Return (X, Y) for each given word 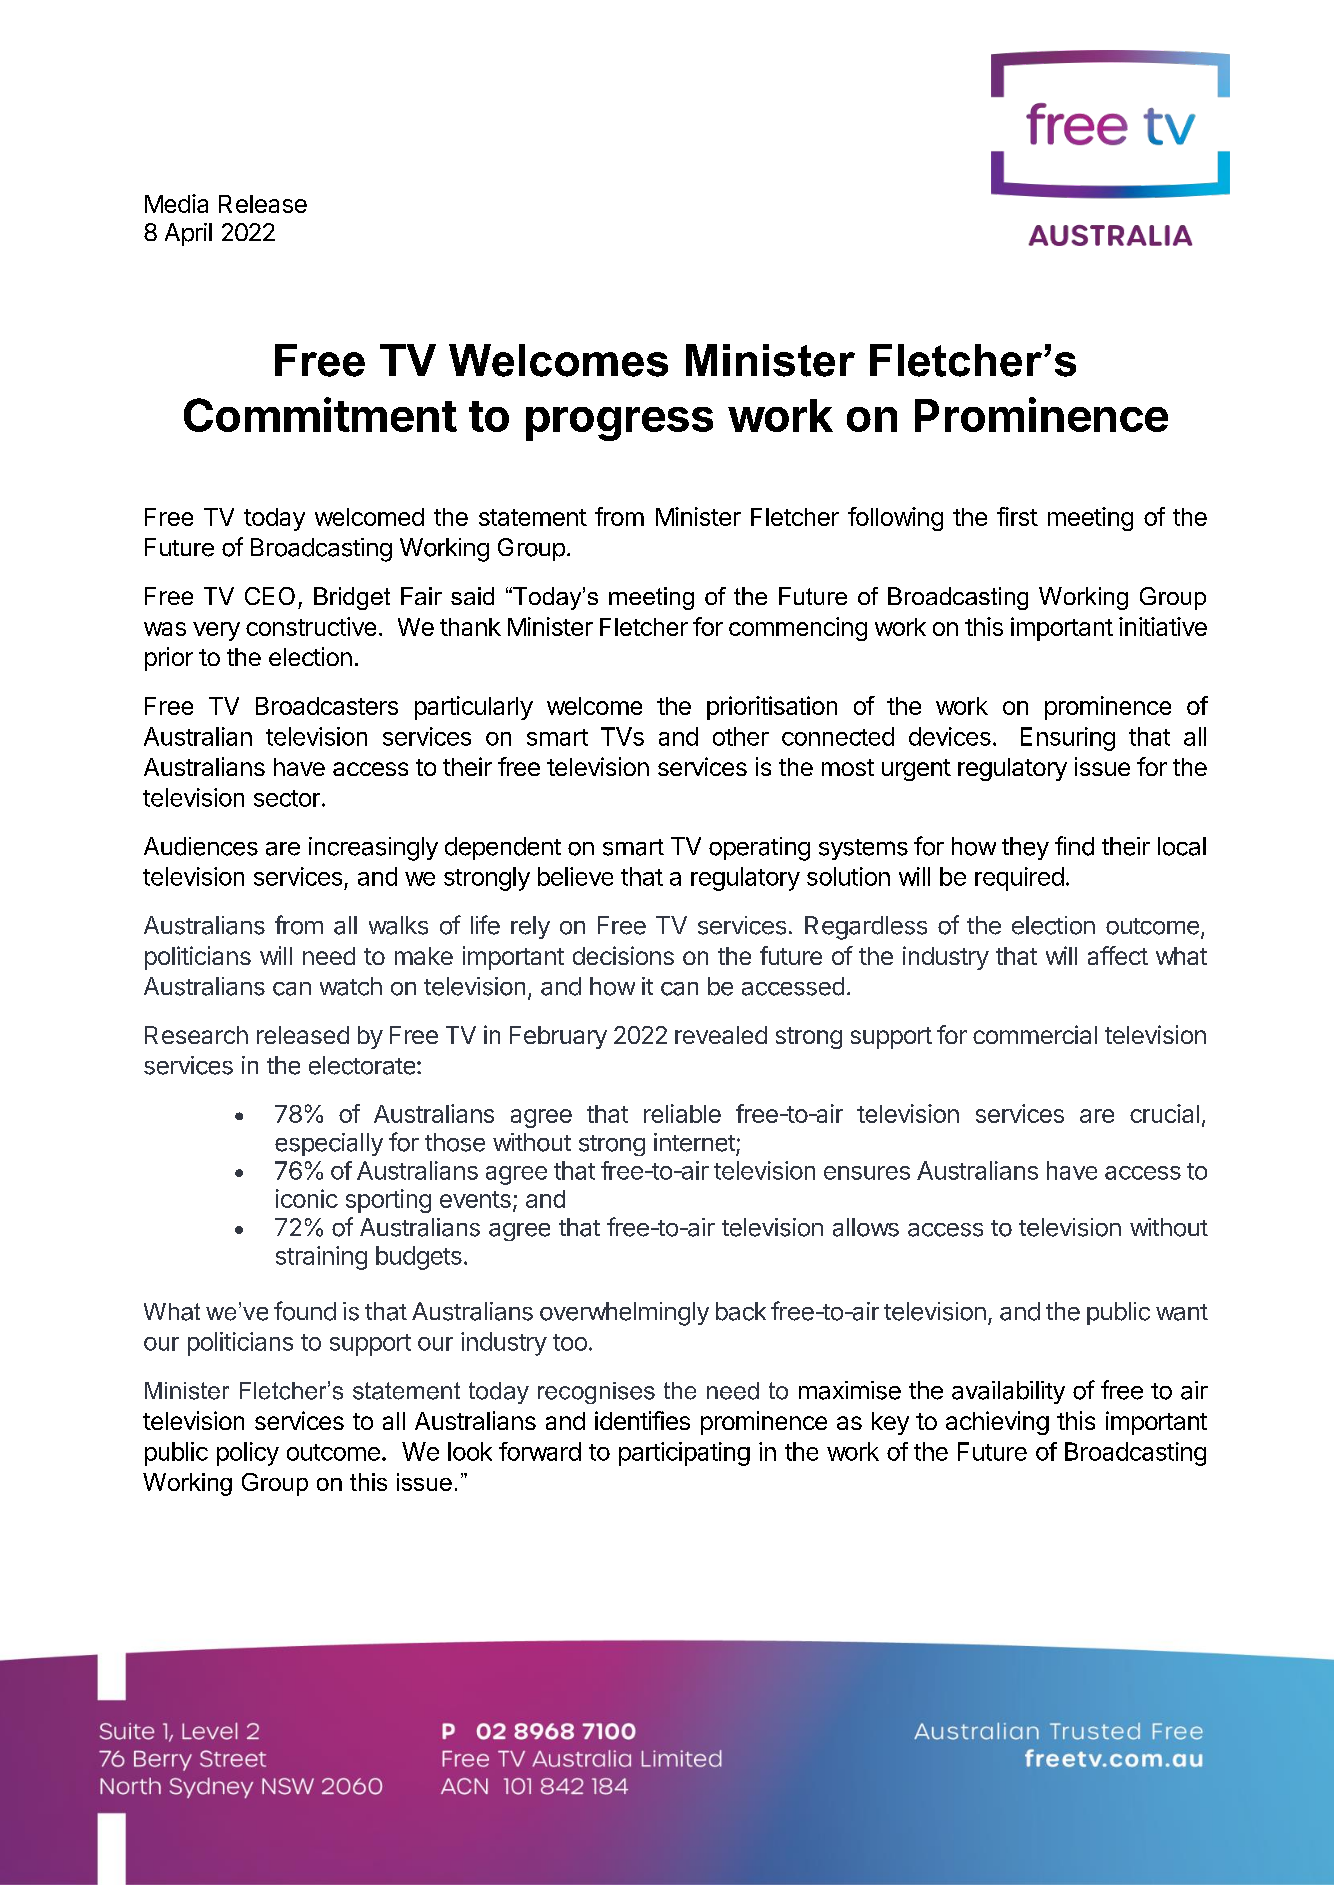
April (188, 234)
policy (248, 1454)
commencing (798, 629)
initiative (1163, 626)
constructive (311, 626)
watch (351, 986)
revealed (721, 1035)
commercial (1035, 1034)
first (1017, 516)
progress (619, 424)
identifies (642, 1420)
